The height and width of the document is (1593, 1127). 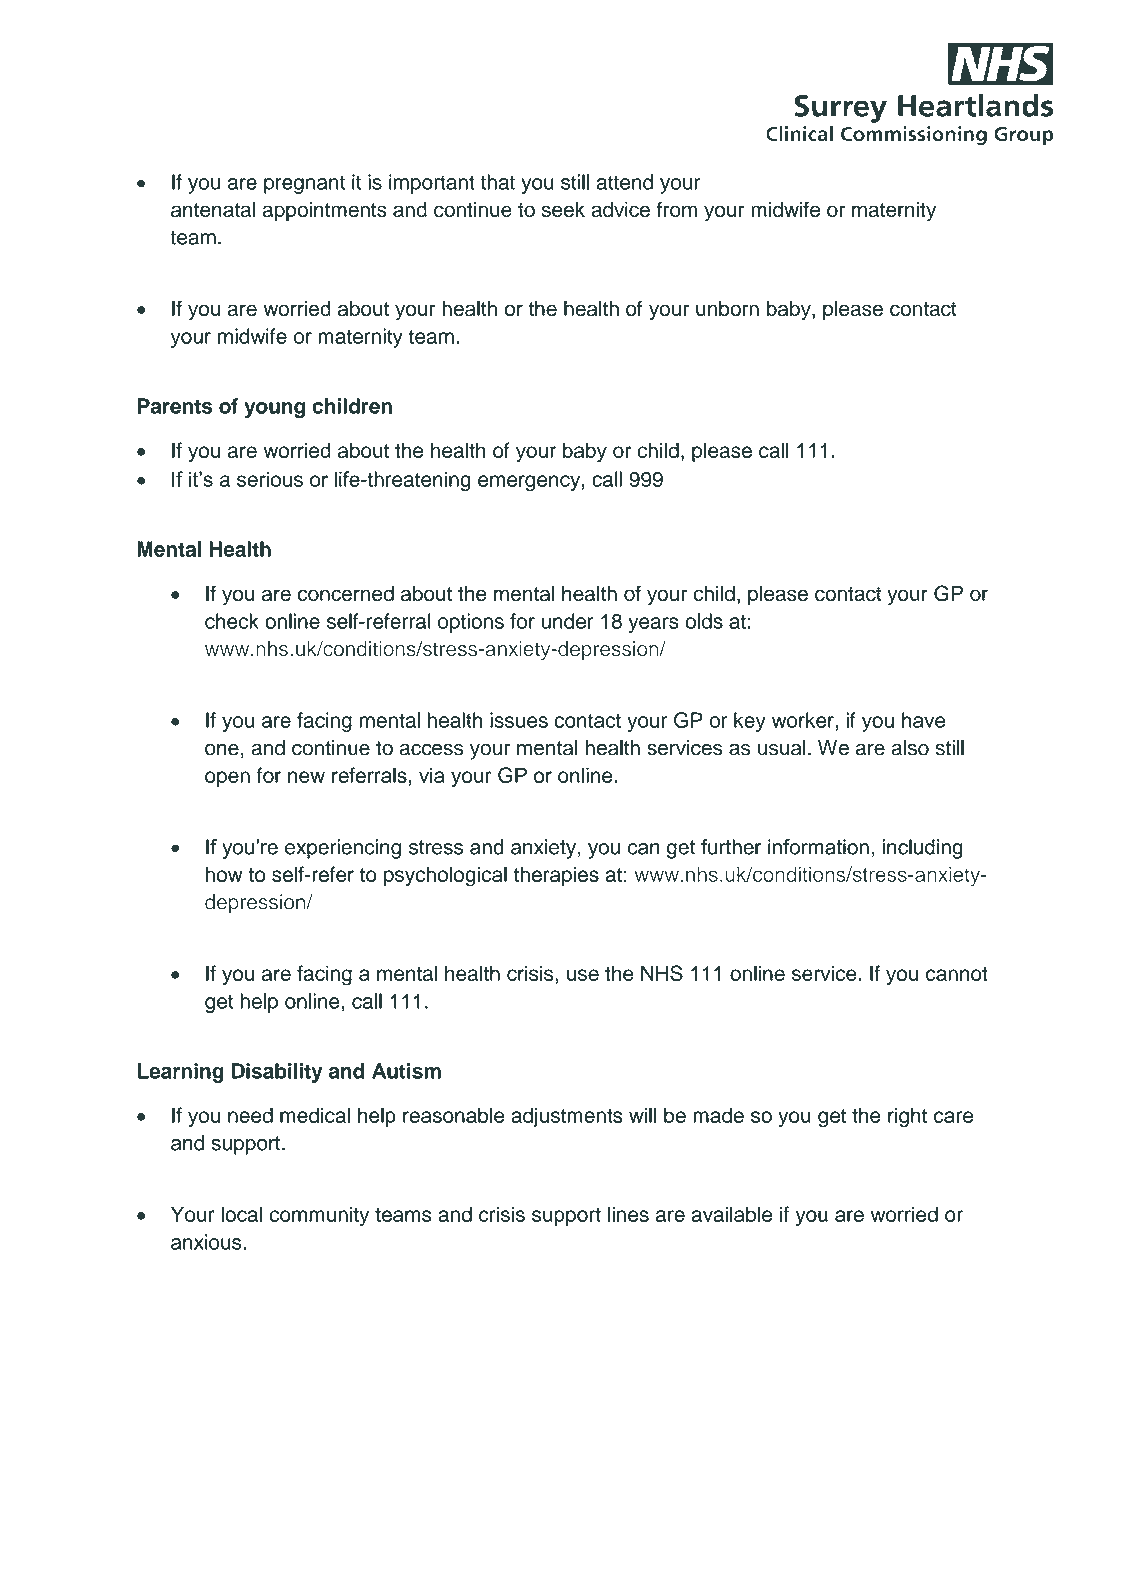 I want to click on issues, so click(x=519, y=720).
